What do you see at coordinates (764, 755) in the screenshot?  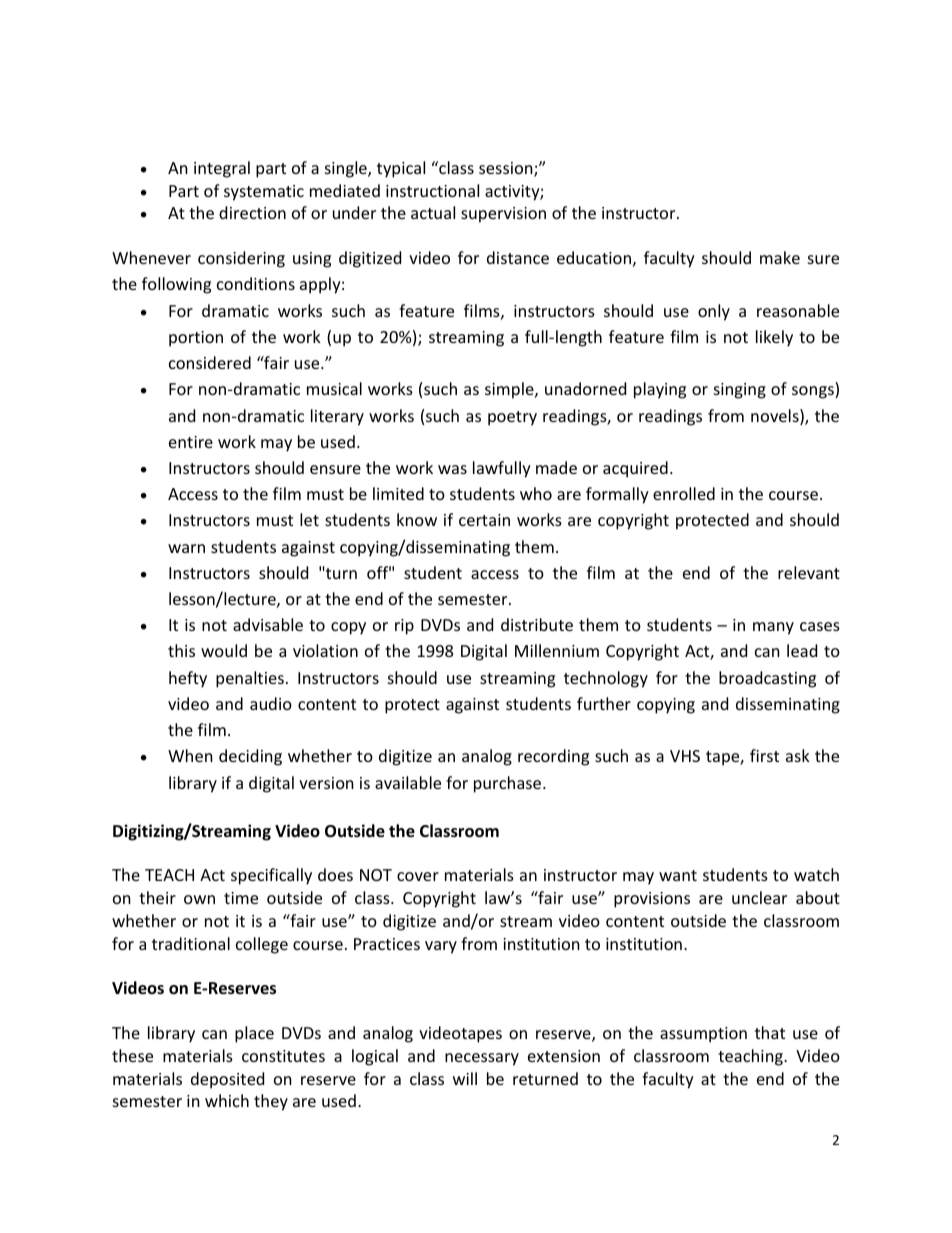 I see `first` at bounding box center [764, 755].
